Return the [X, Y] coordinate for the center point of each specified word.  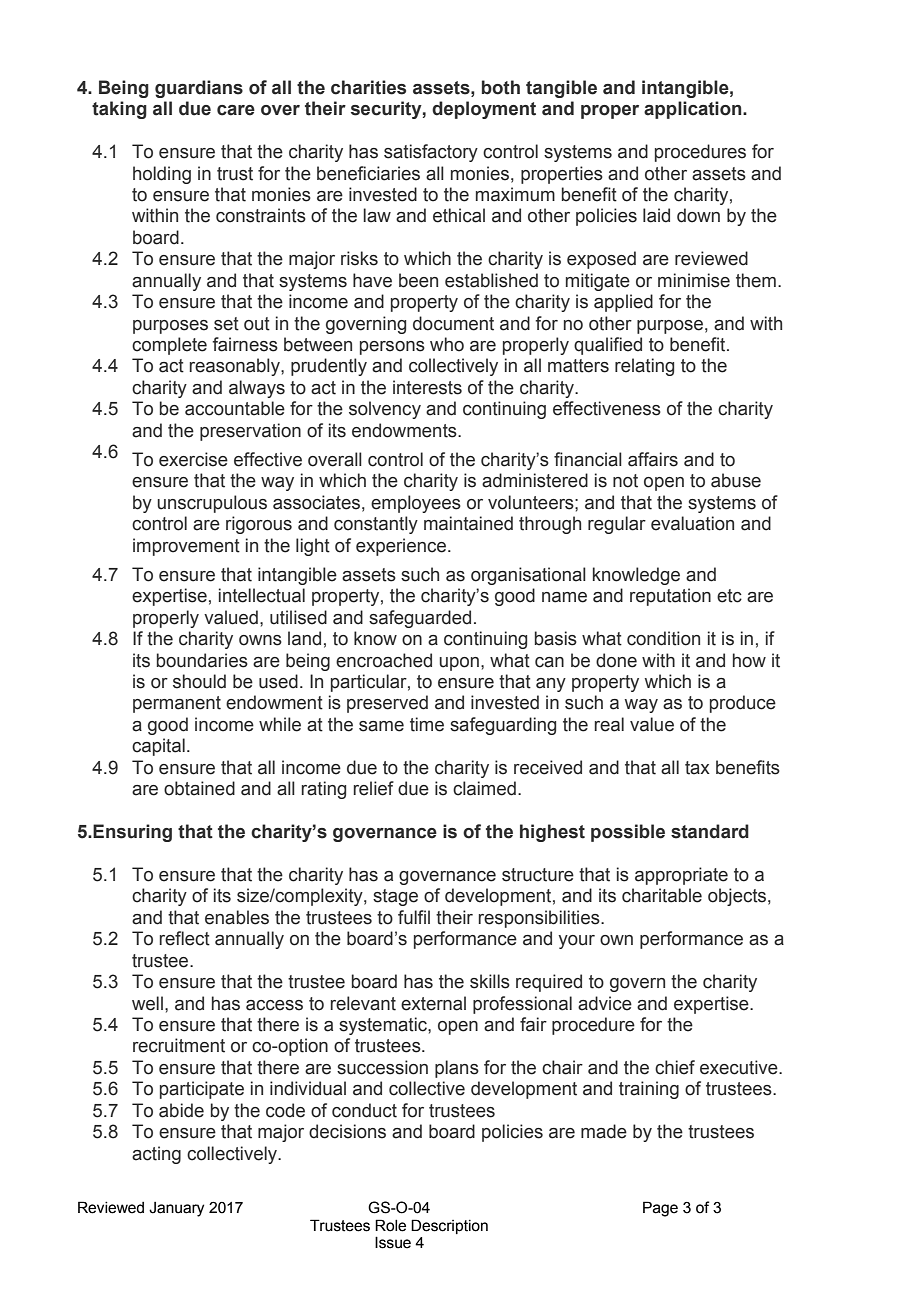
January [176, 1209]
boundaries [202, 660]
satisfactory [431, 153]
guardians [199, 89]
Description [449, 1226]
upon [459, 664]
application [694, 110]
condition [663, 638]
